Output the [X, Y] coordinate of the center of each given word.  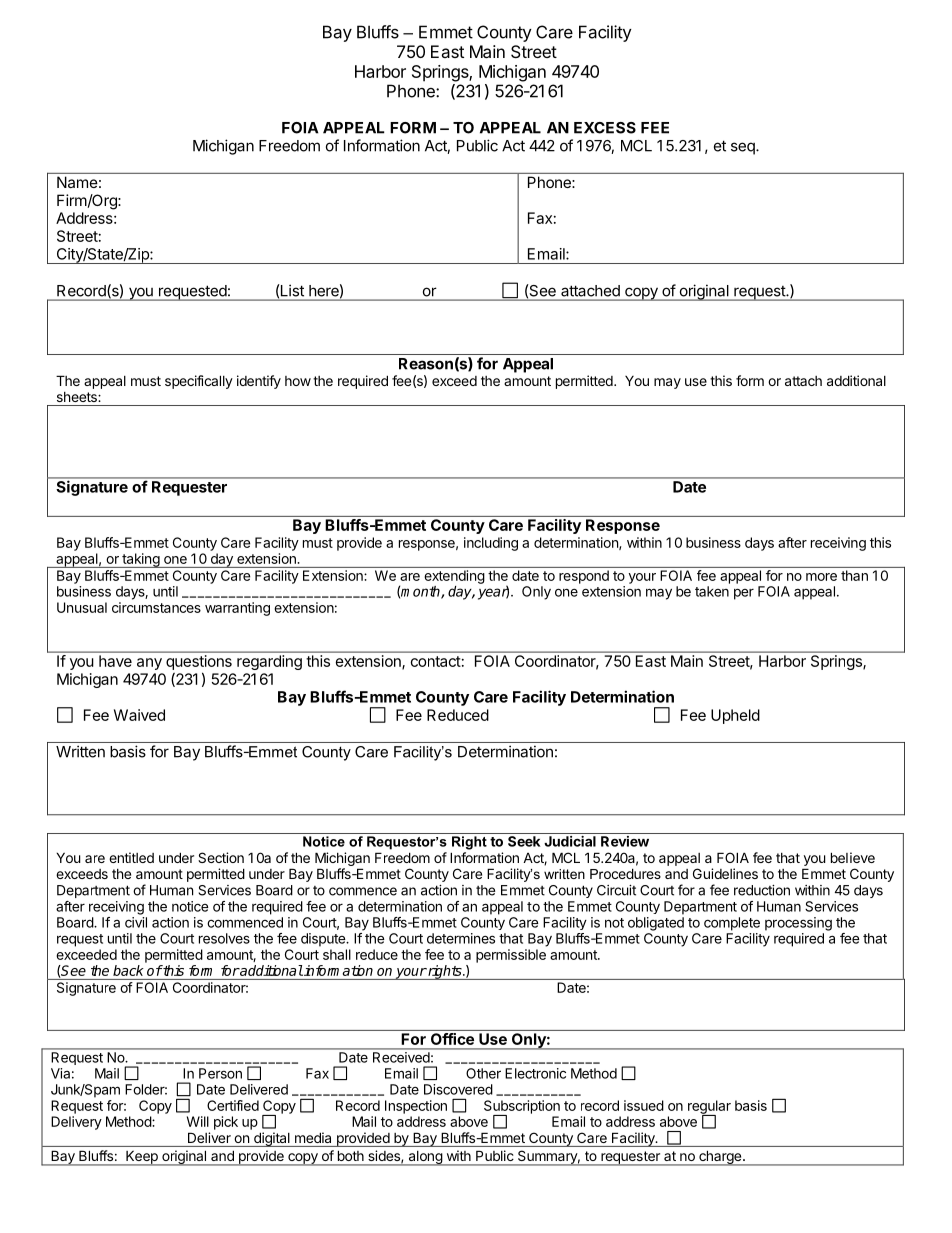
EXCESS [605, 128]
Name [77, 182]
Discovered [458, 1089]
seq [744, 148]
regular [709, 1108]
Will [198, 1121]
